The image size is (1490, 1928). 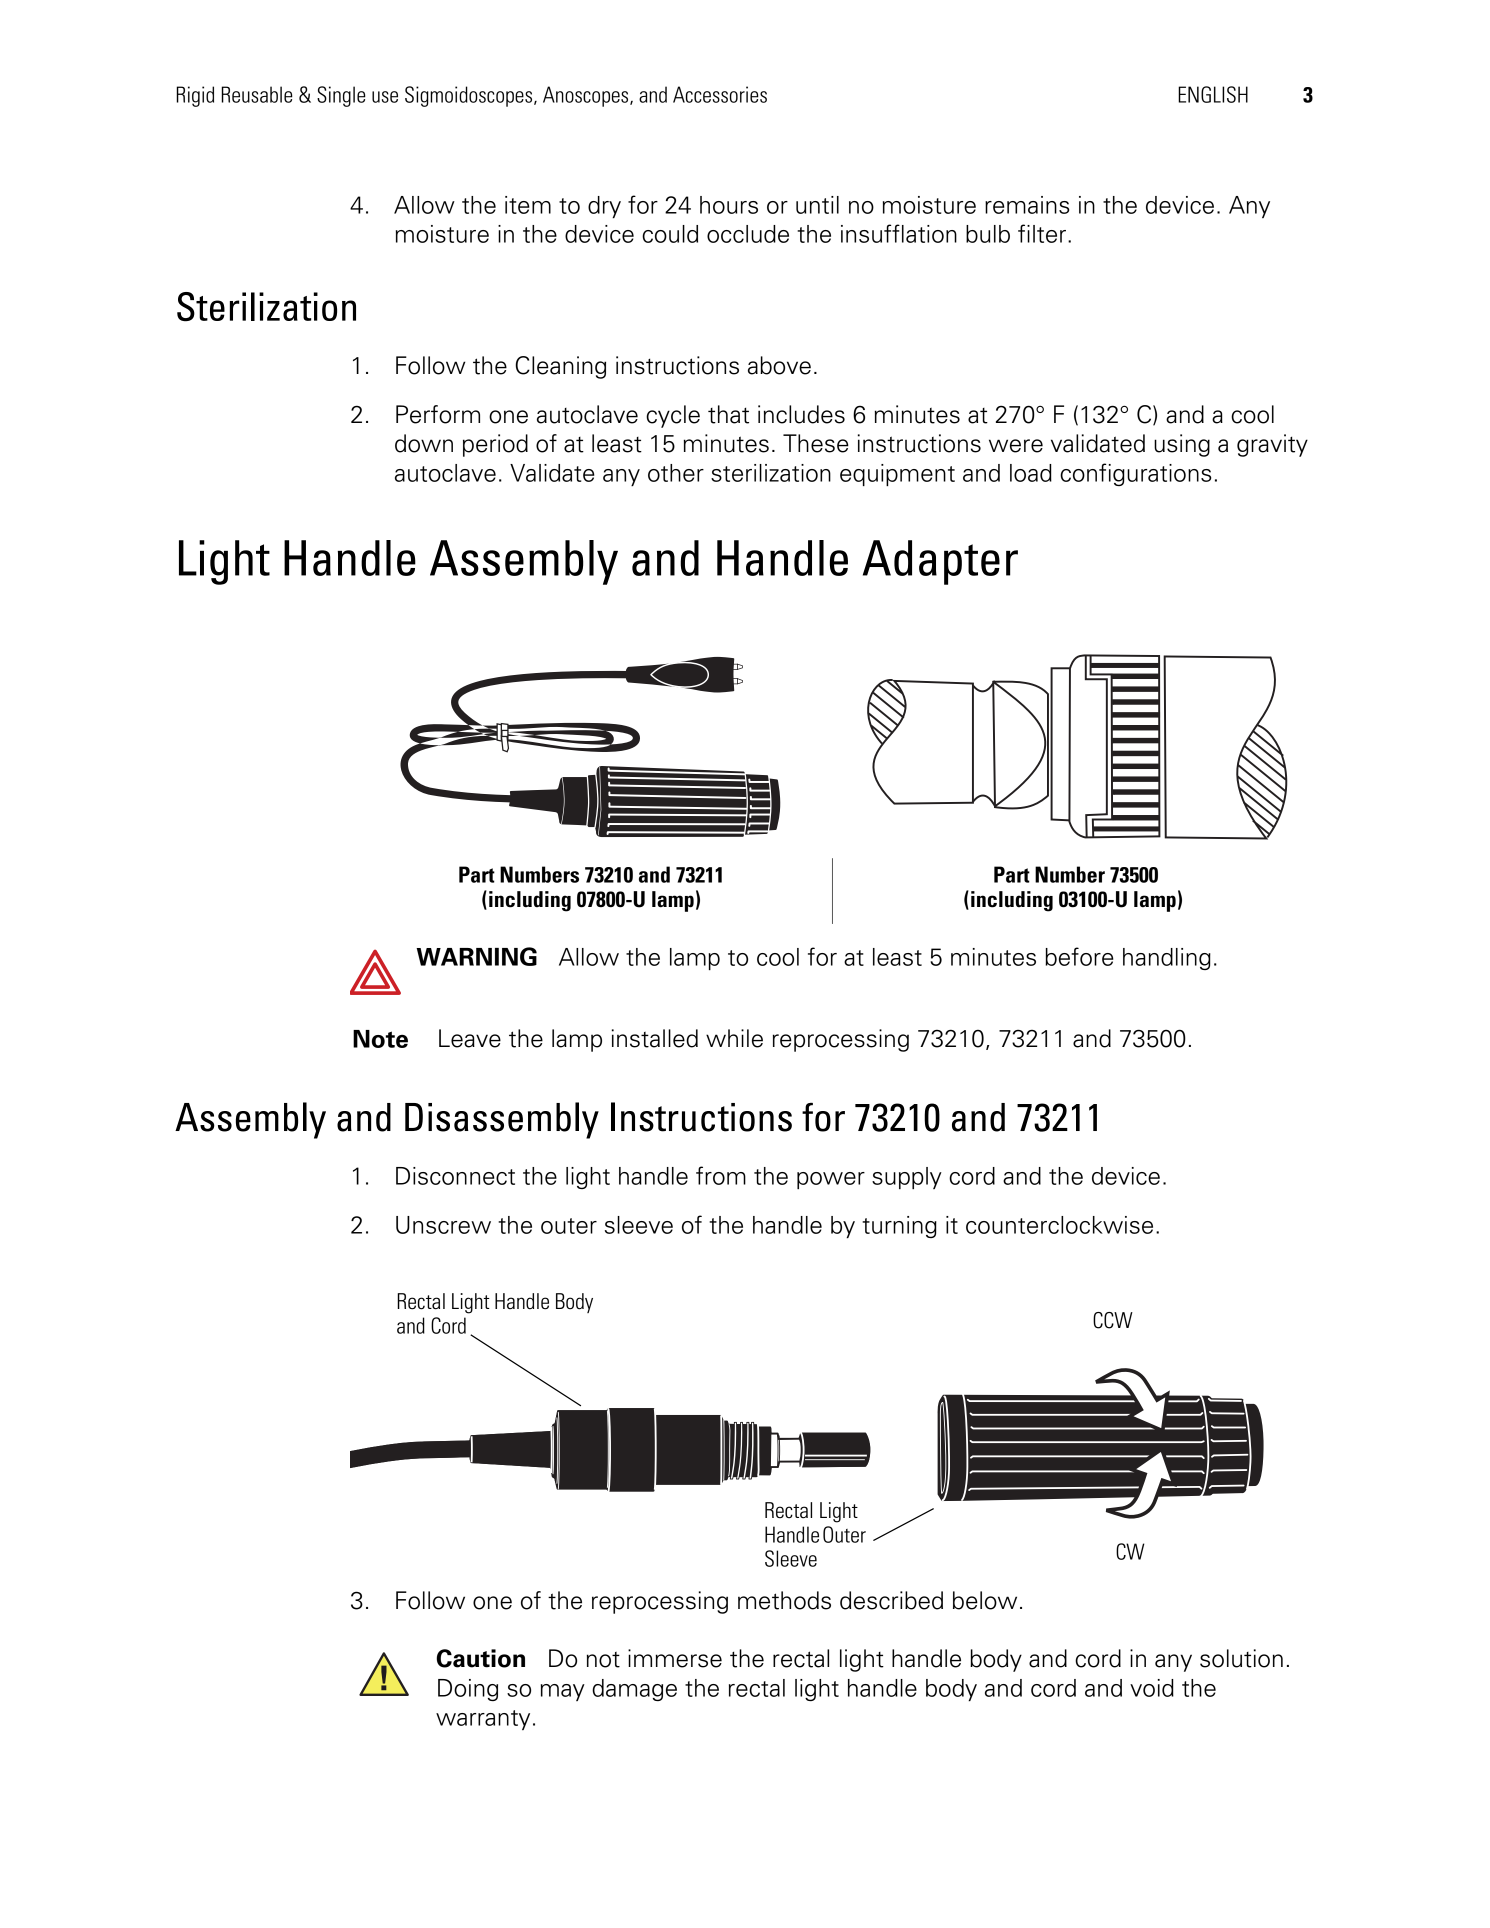 What do you see at coordinates (720, 94) in the screenshot?
I see `Accessories` at bounding box center [720, 94].
